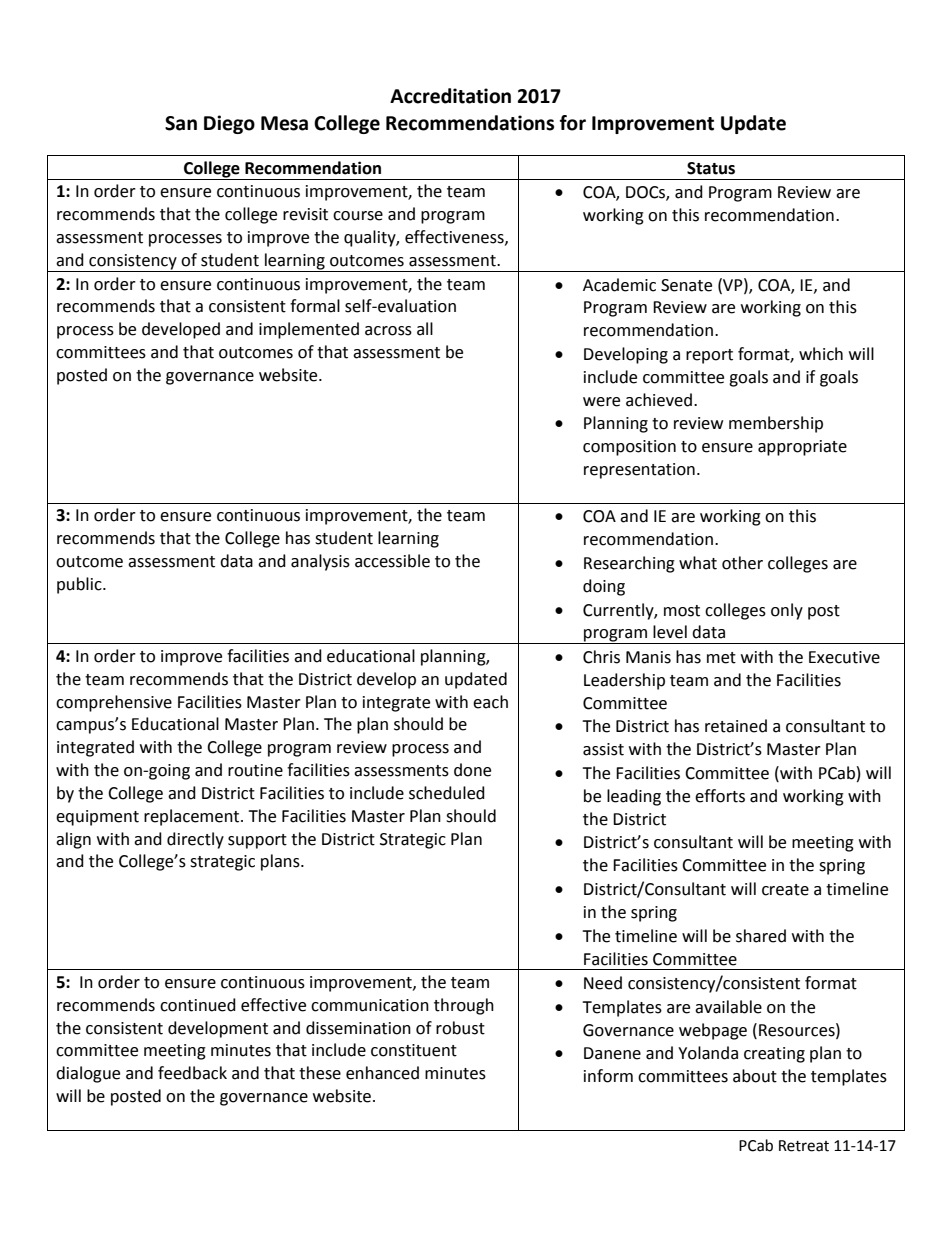  Describe the element at coordinates (181, 123) in the page. I see `San` at that location.
